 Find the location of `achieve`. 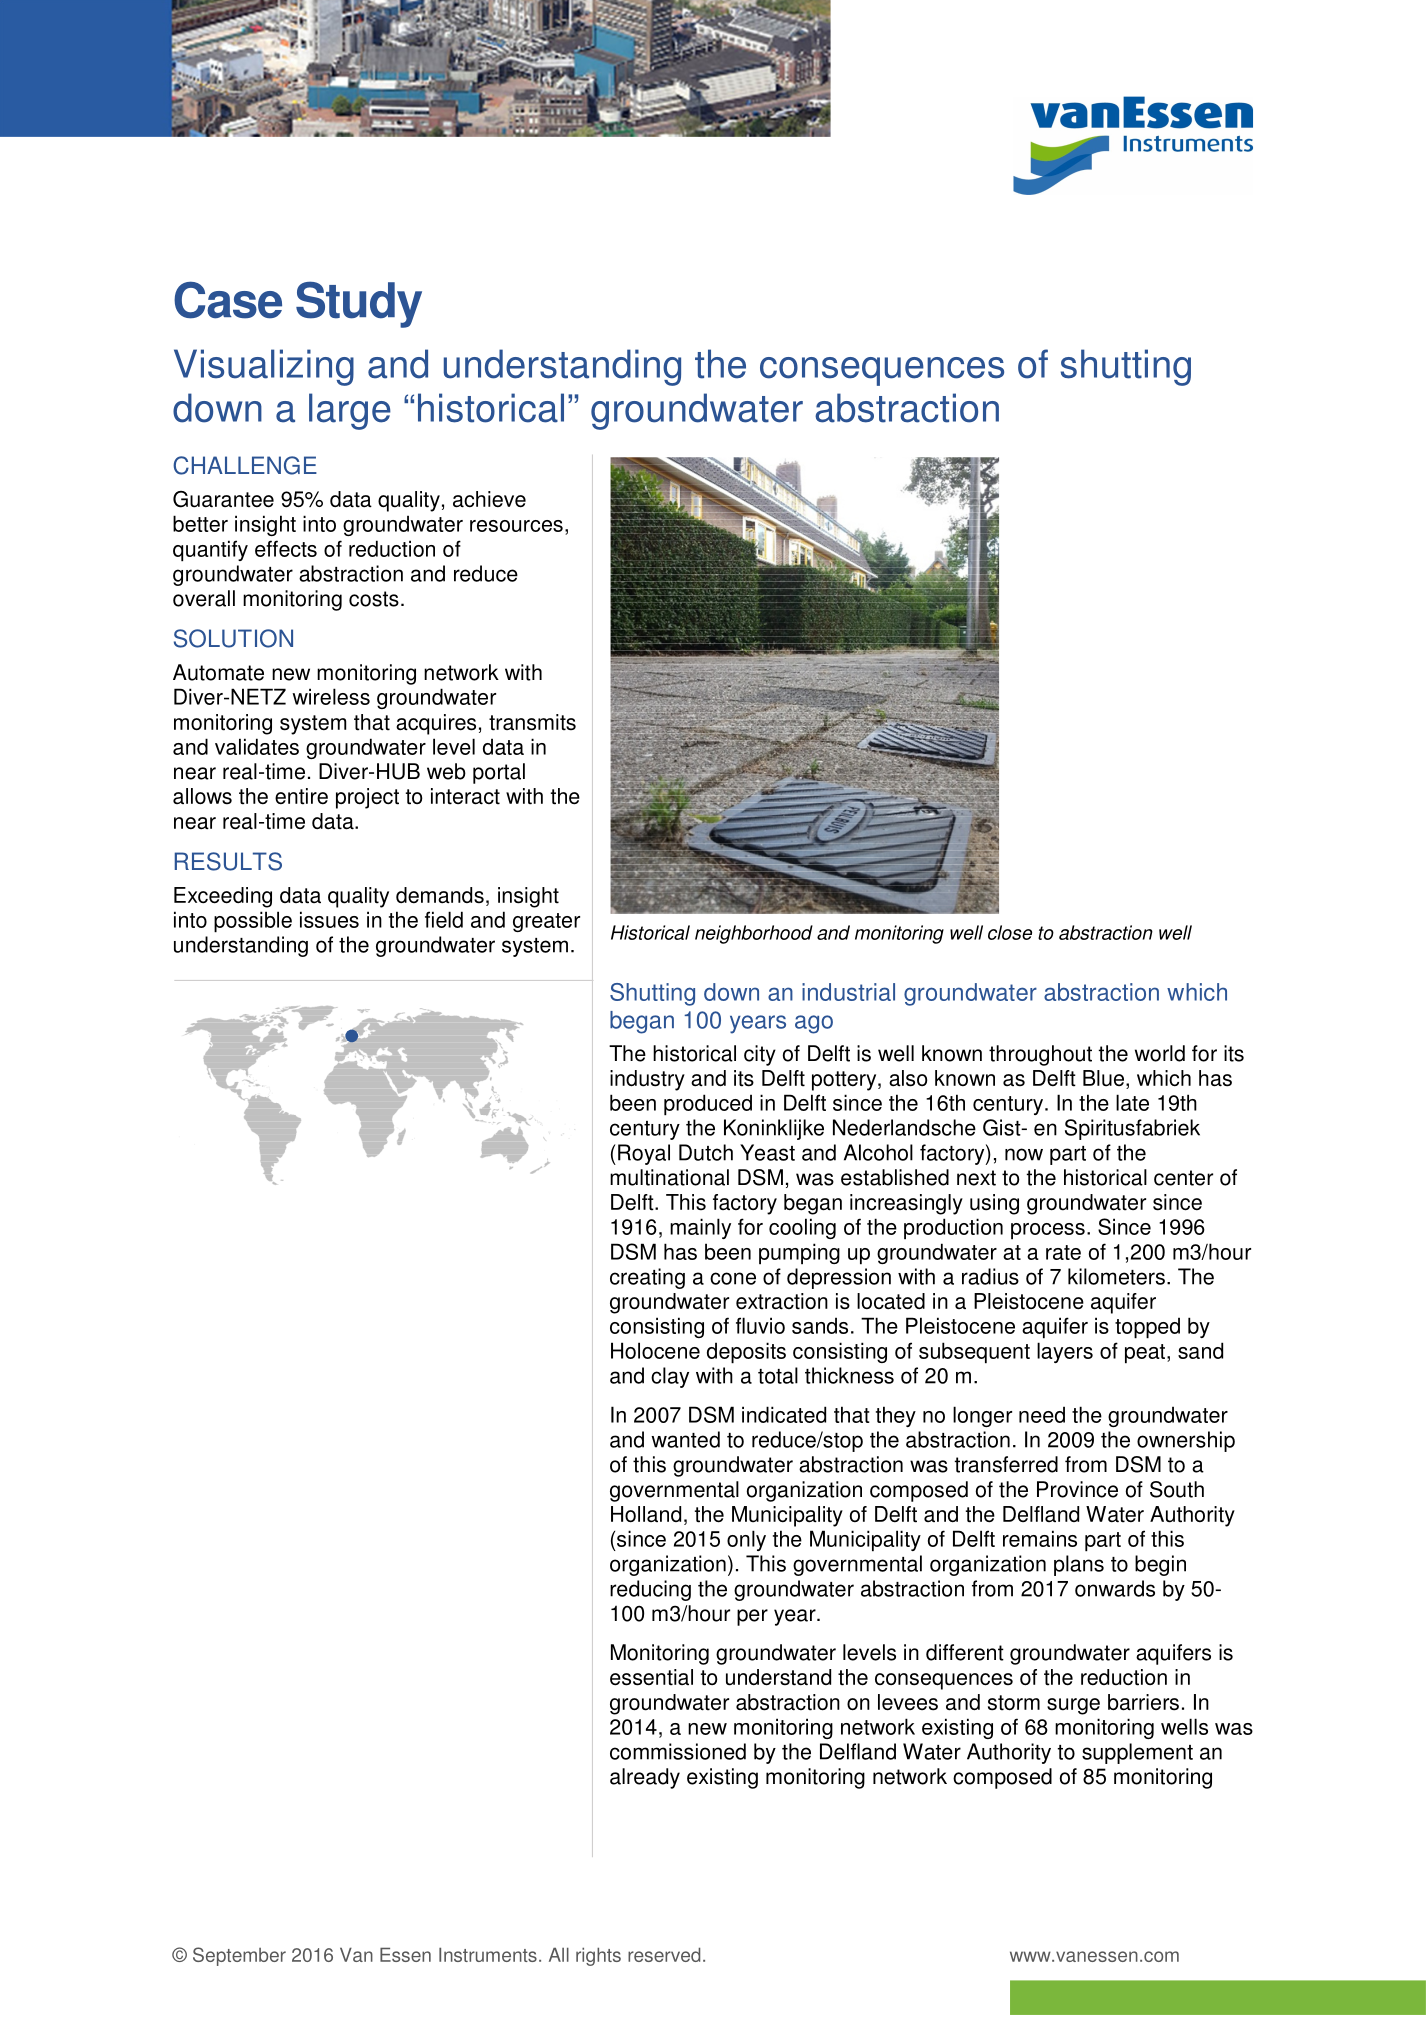

achieve is located at coordinates (489, 499).
